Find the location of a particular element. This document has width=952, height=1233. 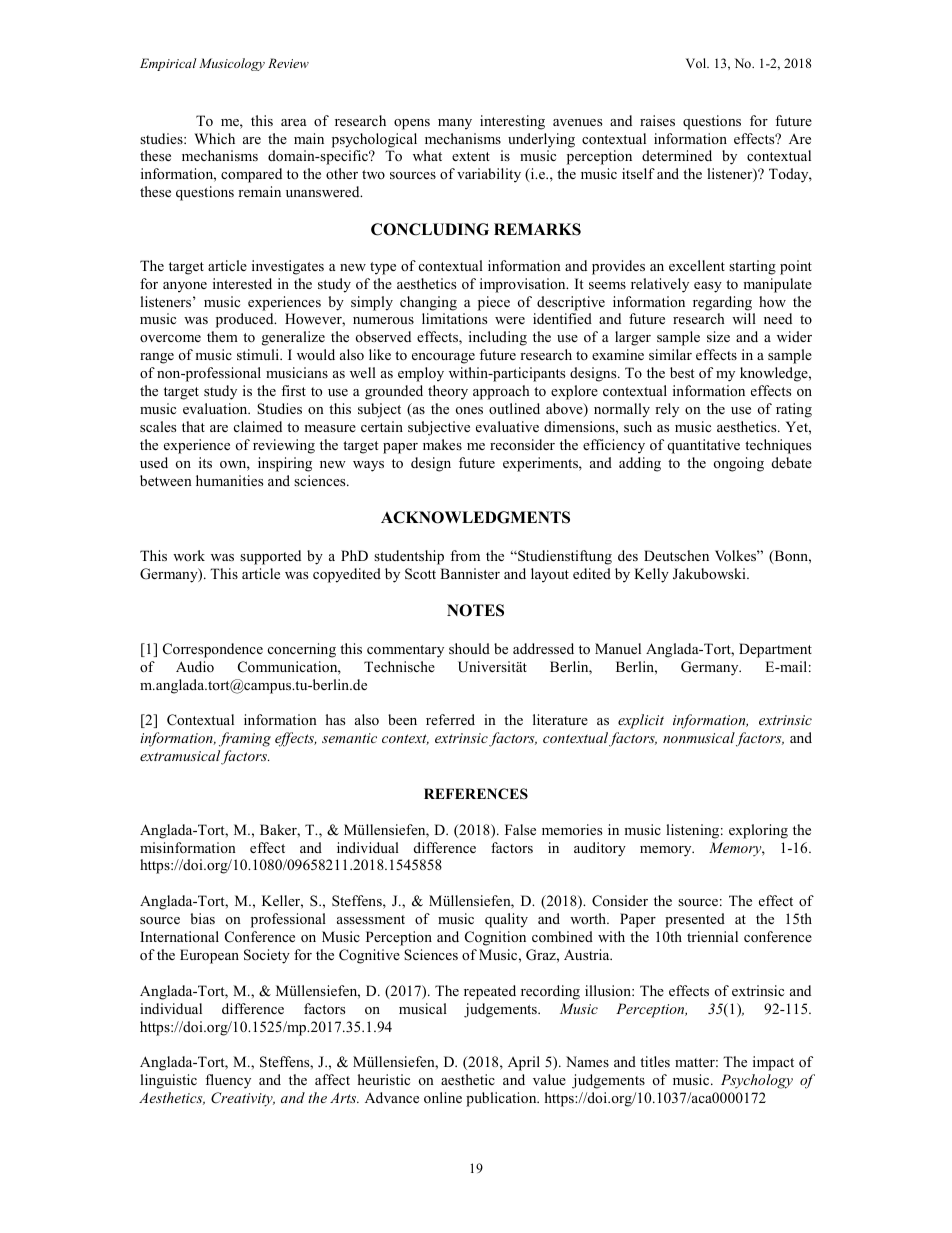

them is located at coordinates (222, 336).
